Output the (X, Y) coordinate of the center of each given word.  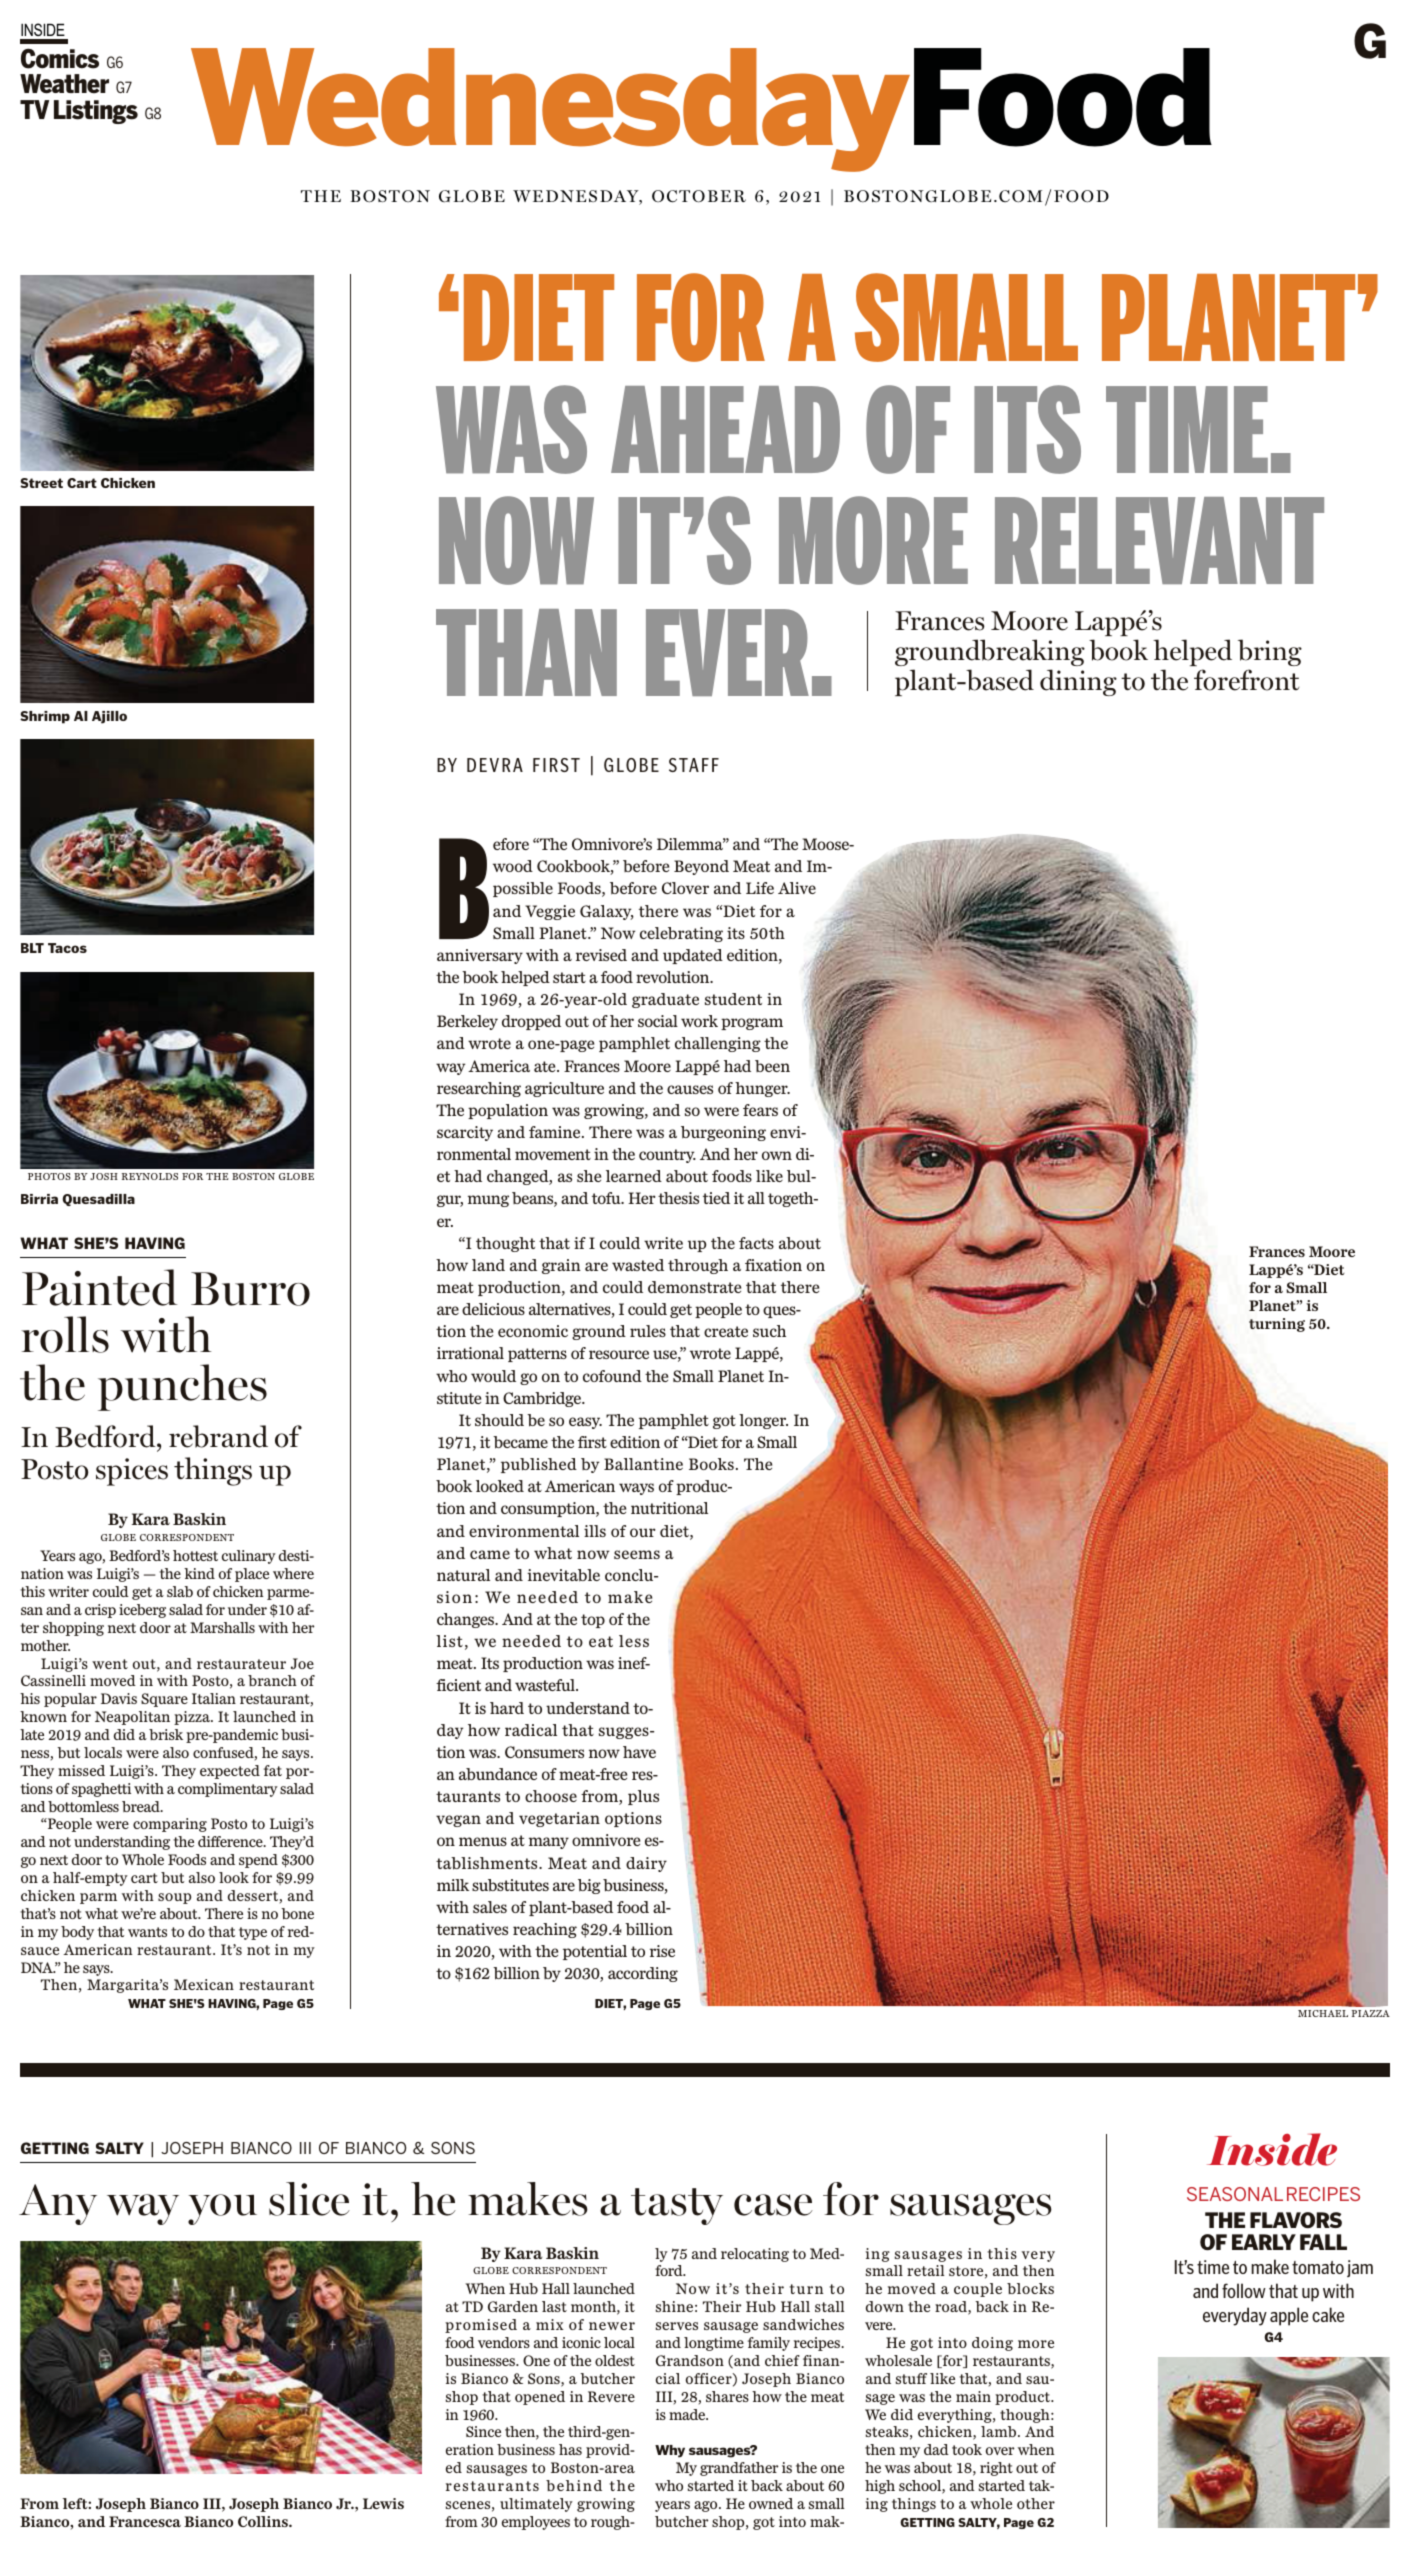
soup (174, 1898)
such (769, 1331)
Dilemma (691, 844)
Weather (64, 84)
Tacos (67, 948)
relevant (1159, 540)
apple (1289, 2316)
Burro (250, 1289)
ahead (725, 429)
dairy (646, 1864)
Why (670, 2451)
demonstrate (694, 1287)
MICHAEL (1323, 2013)
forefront (1246, 680)
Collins (264, 2521)
